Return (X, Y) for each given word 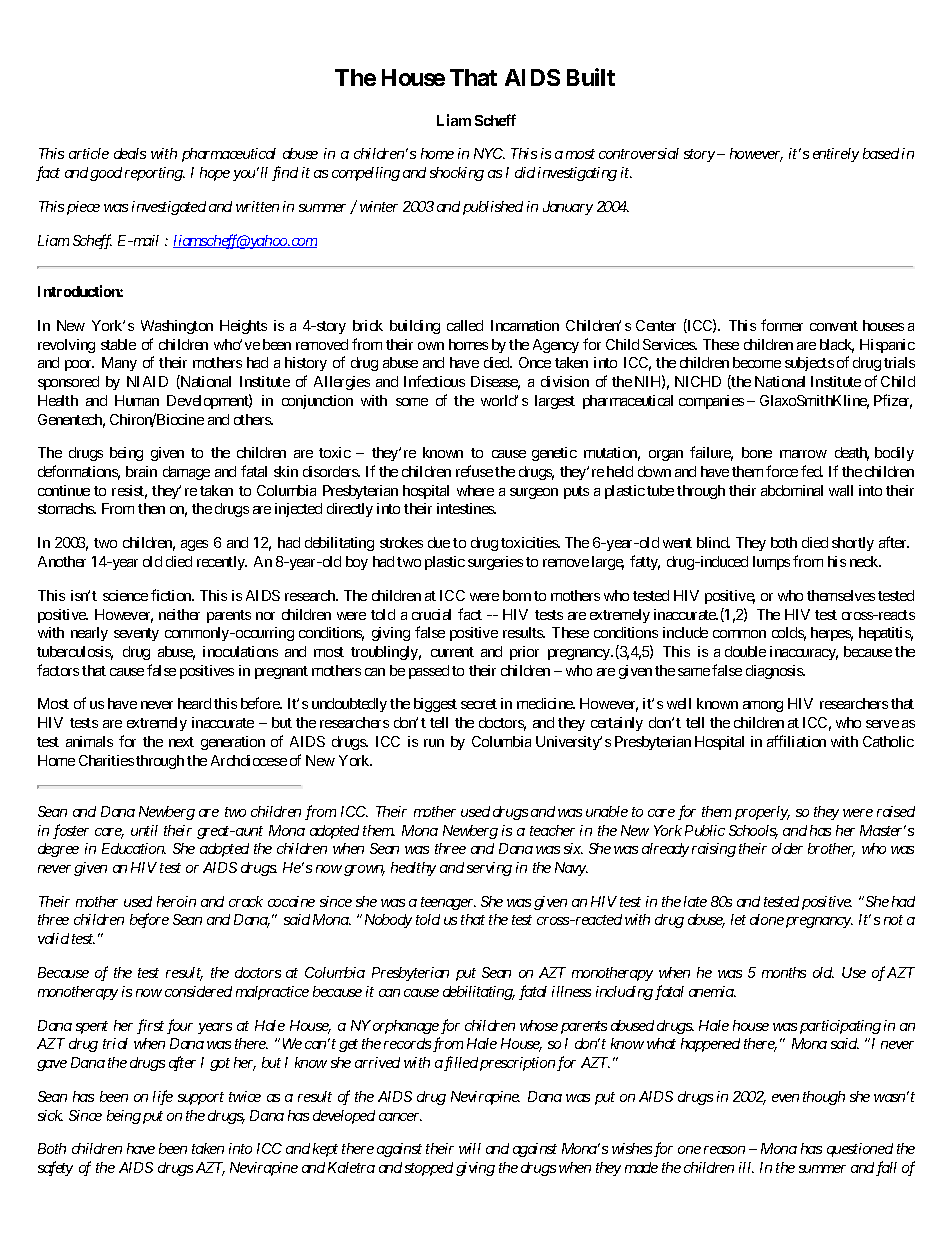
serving (489, 869)
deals (130, 153)
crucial (431, 614)
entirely (836, 155)
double (745, 651)
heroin (176, 901)
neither (179, 614)
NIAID (147, 381)
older (787, 848)
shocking (457, 174)
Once (535, 362)
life (163, 1097)
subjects (809, 364)
